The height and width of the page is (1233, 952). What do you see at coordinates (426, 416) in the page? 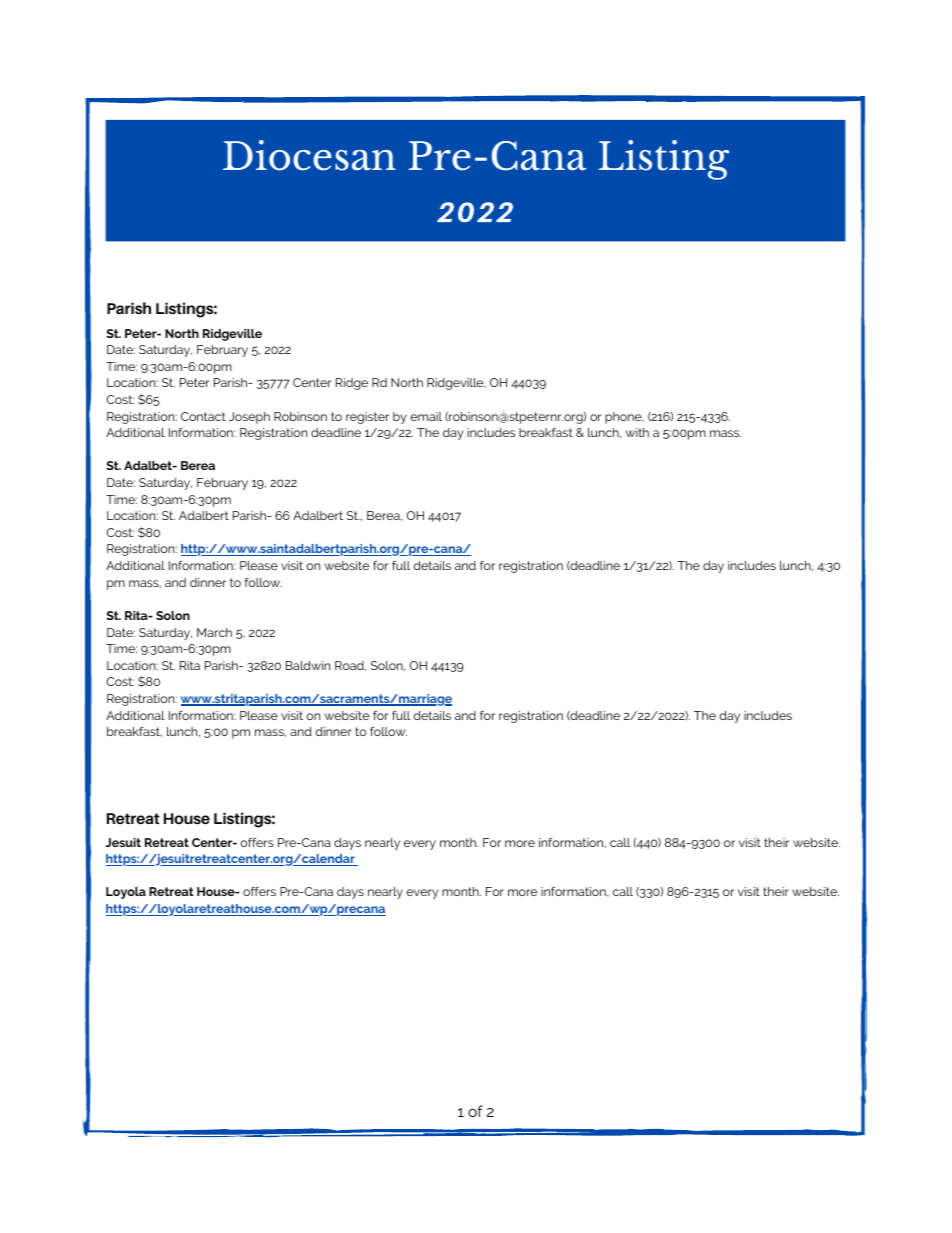
I see `email` at bounding box center [426, 416].
